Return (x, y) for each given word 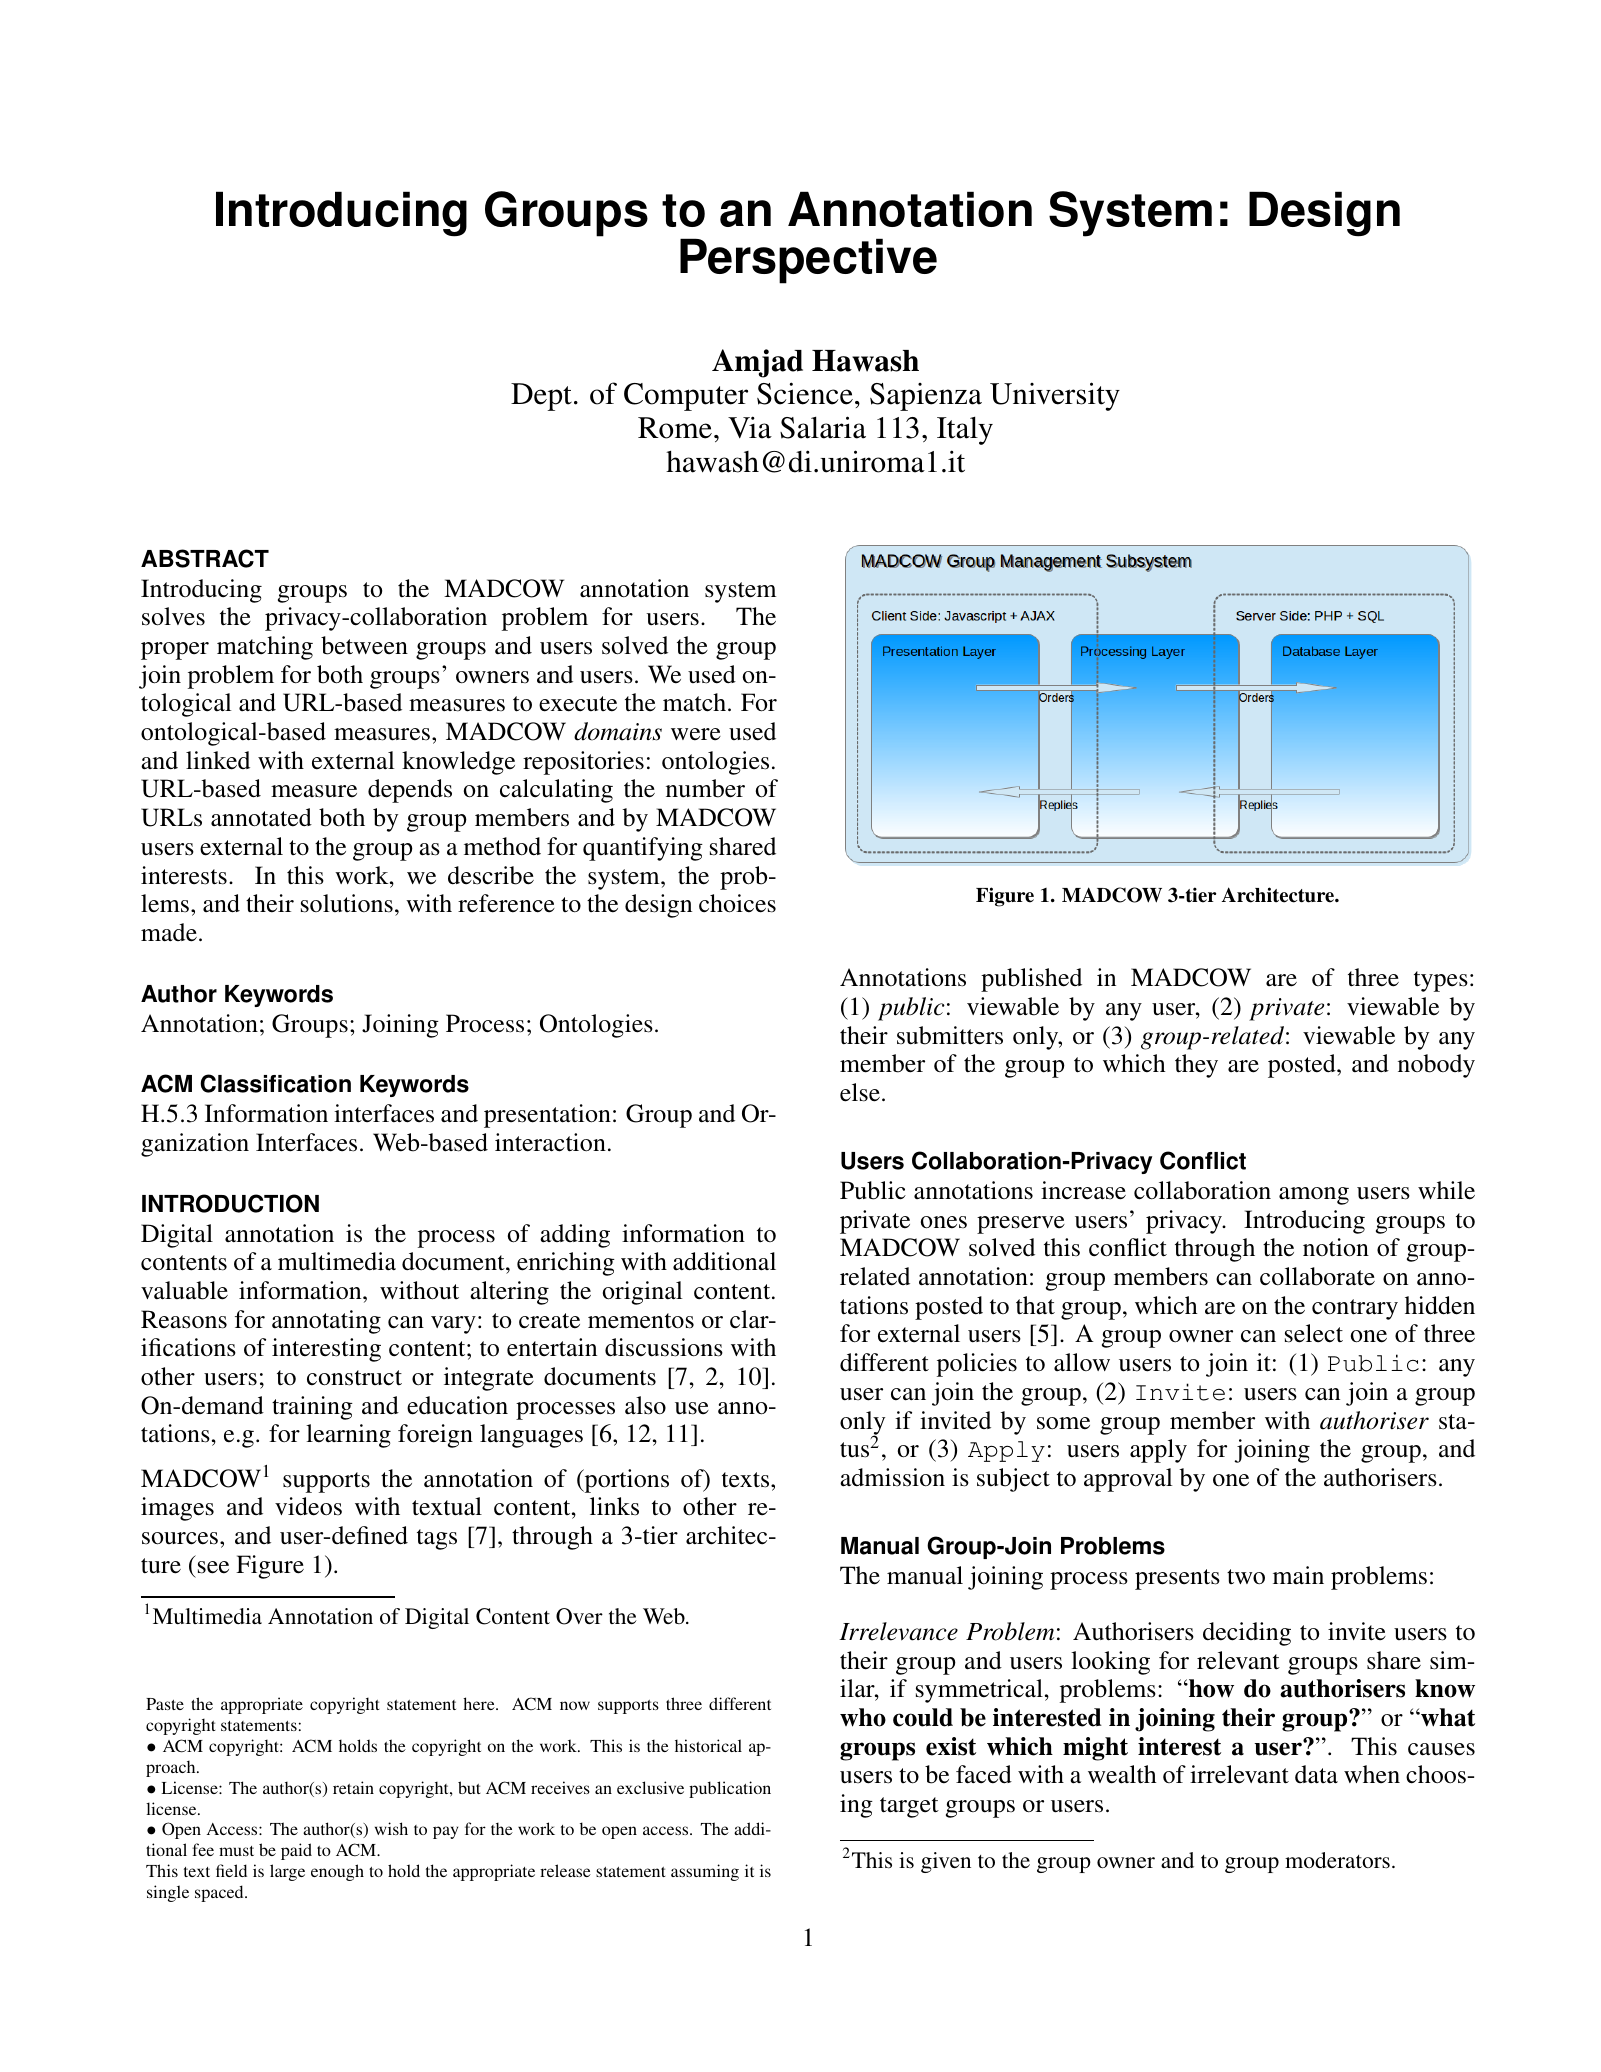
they (1196, 1066)
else (860, 1092)
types (1441, 981)
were (696, 734)
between (364, 645)
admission (892, 1477)
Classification (275, 1083)
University (1055, 396)
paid (296, 1851)
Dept (541, 397)
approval (1128, 1480)
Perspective (808, 261)
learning (348, 1436)
